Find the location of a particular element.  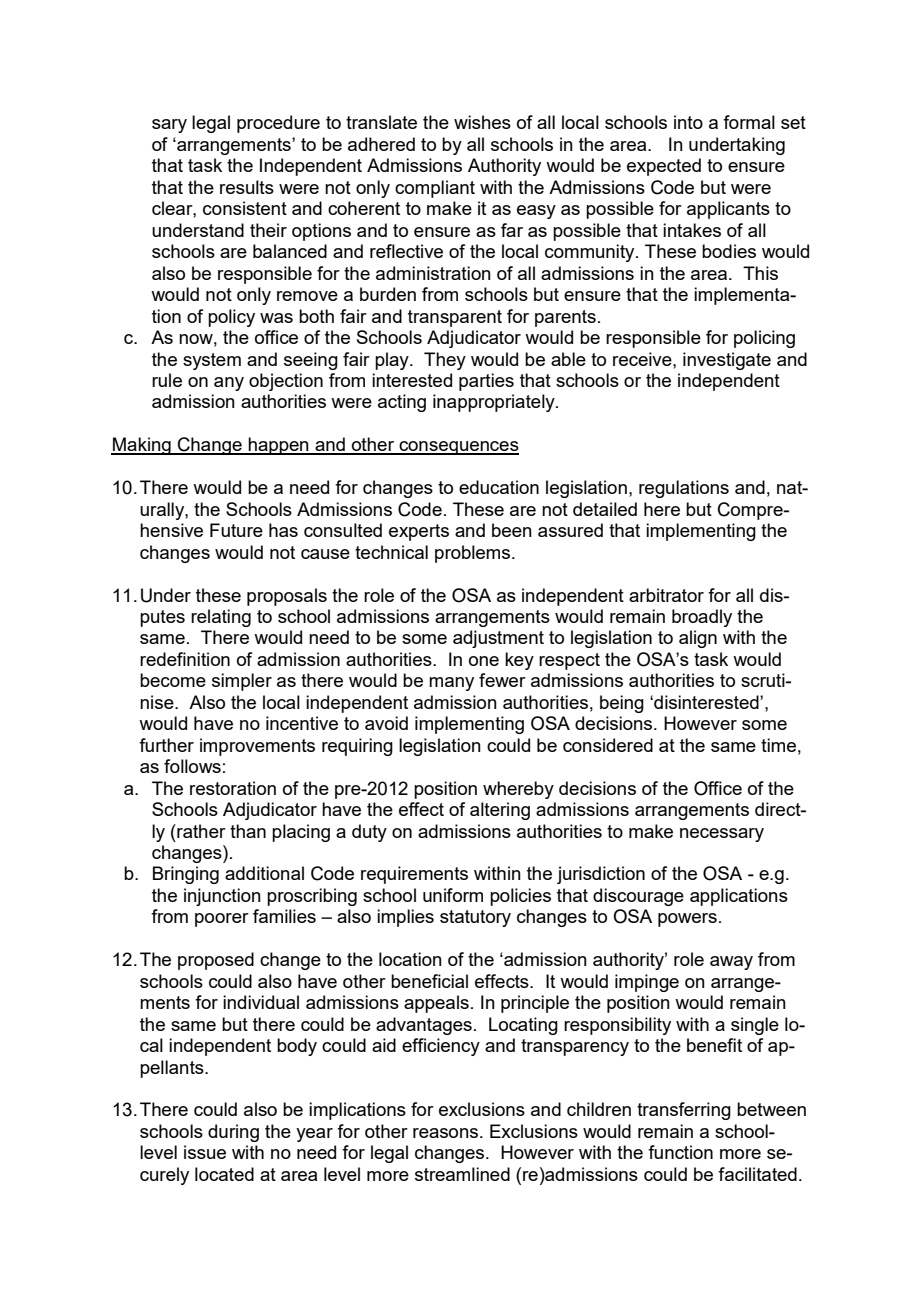

one is located at coordinates (484, 661).
